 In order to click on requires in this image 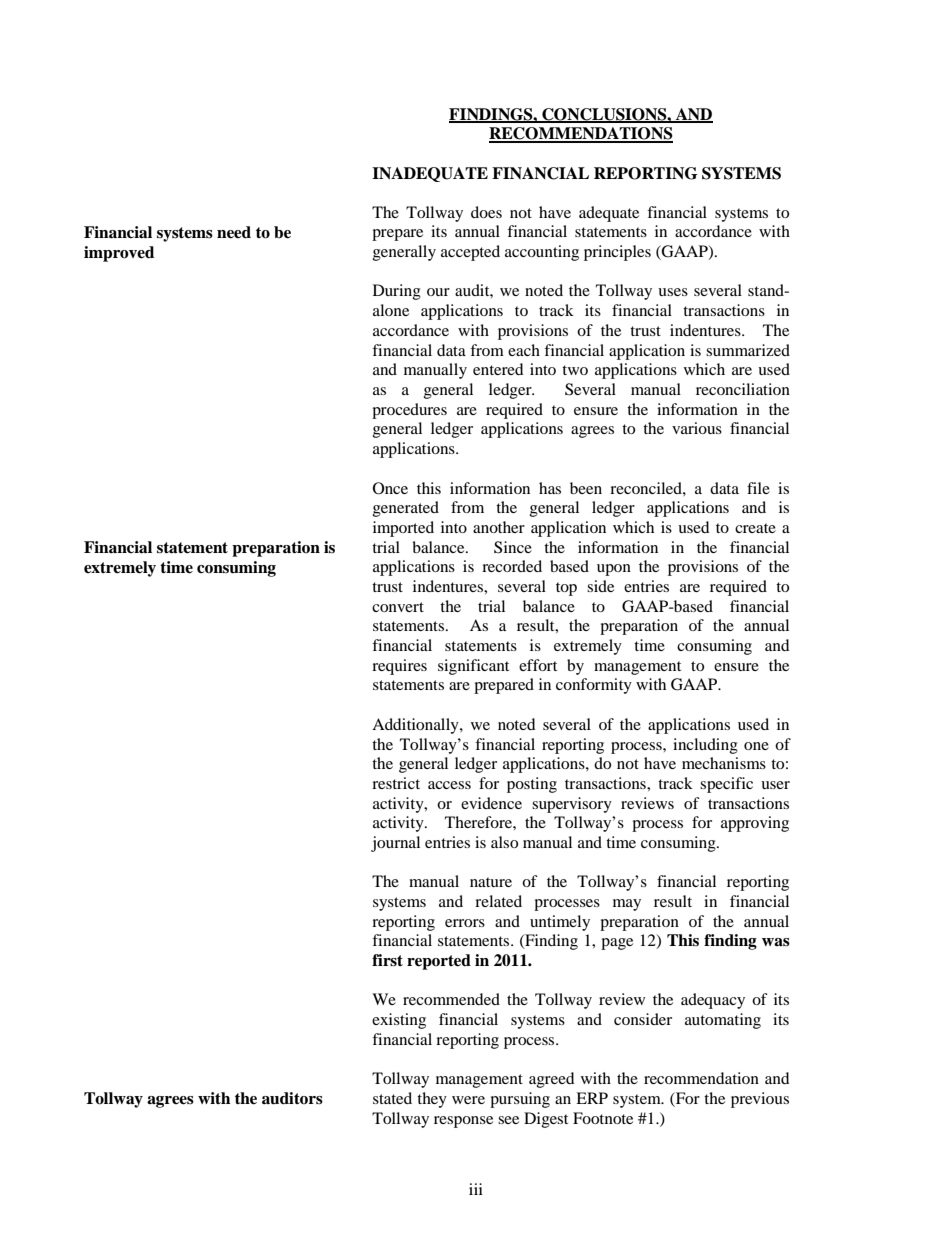, I will do `click(399, 667)`.
